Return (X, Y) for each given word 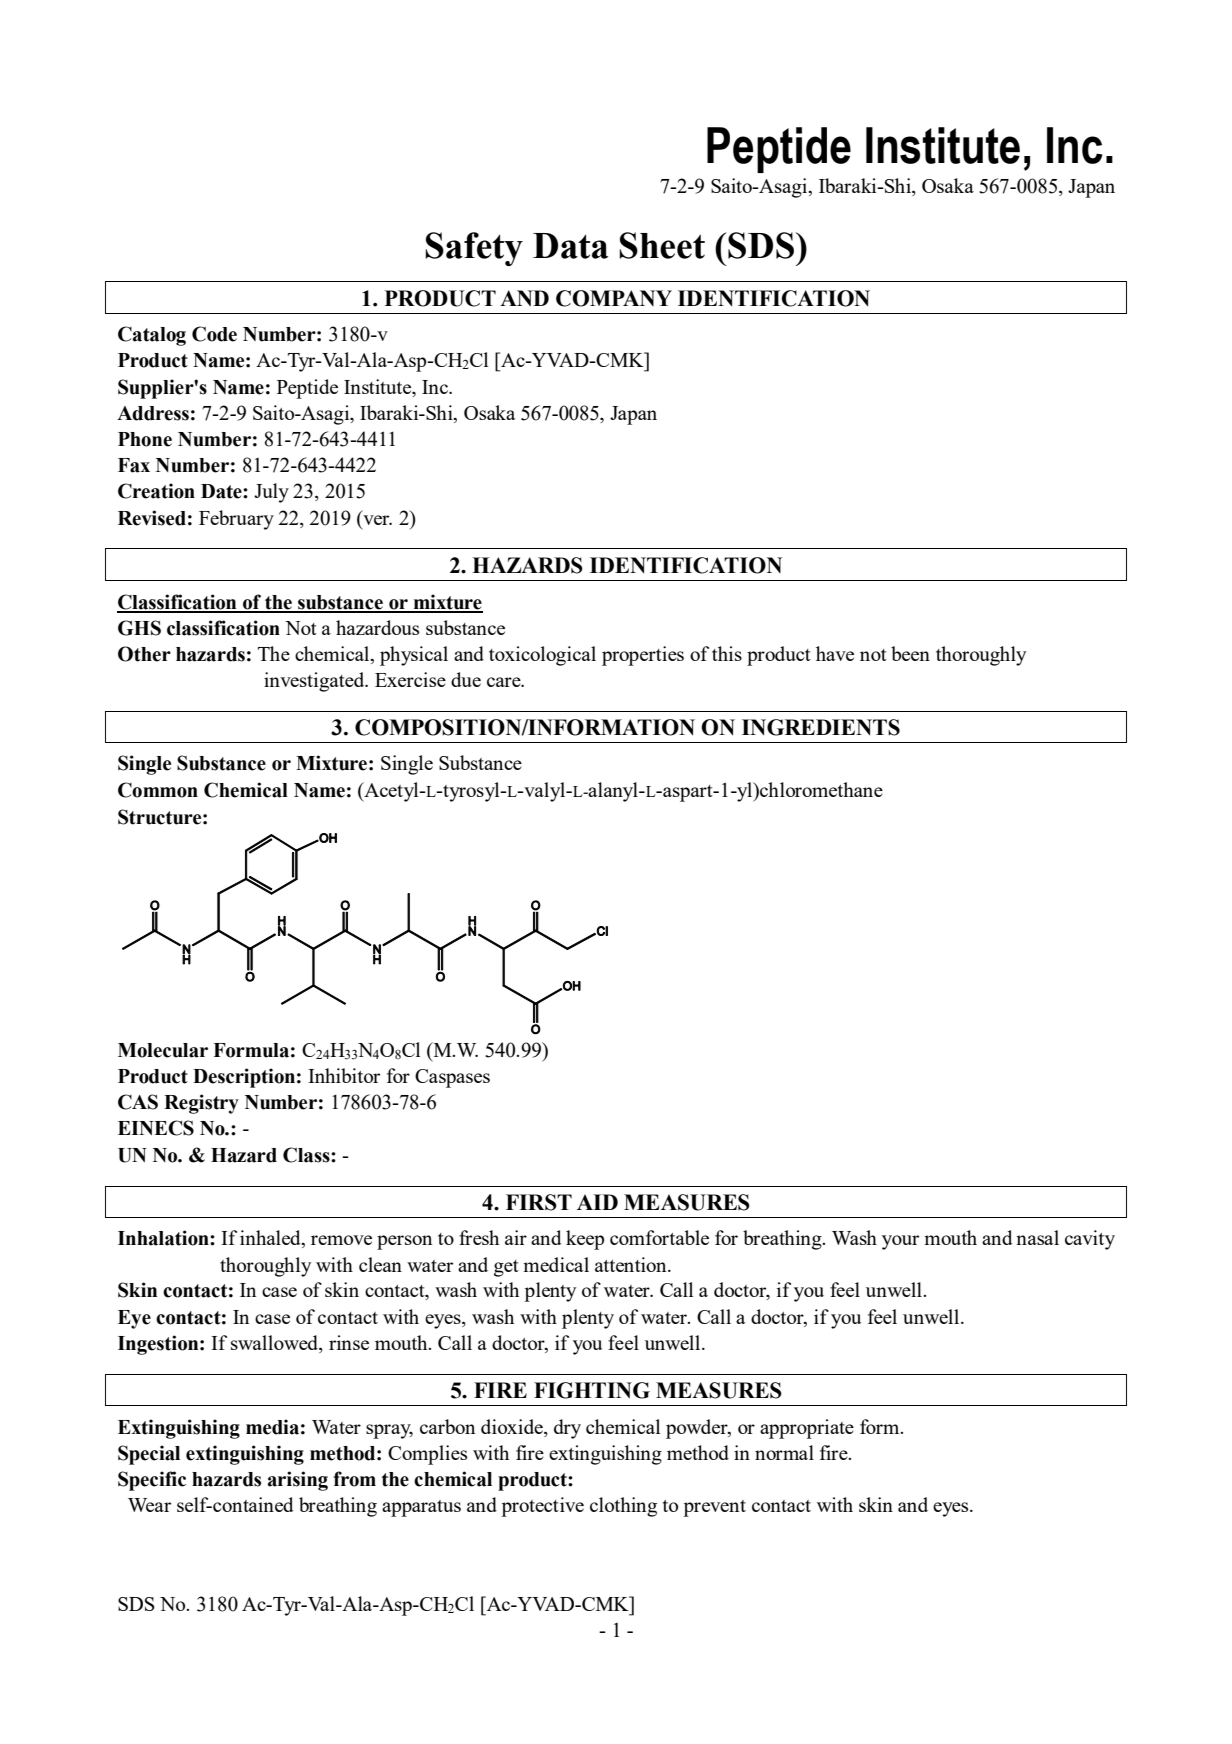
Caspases (452, 1078)
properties (643, 656)
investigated (315, 682)
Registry (201, 1104)
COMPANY (614, 298)
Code (214, 334)
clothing (623, 1507)
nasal (1037, 1237)
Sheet (662, 245)
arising (298, 1481)
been (910, 653)
